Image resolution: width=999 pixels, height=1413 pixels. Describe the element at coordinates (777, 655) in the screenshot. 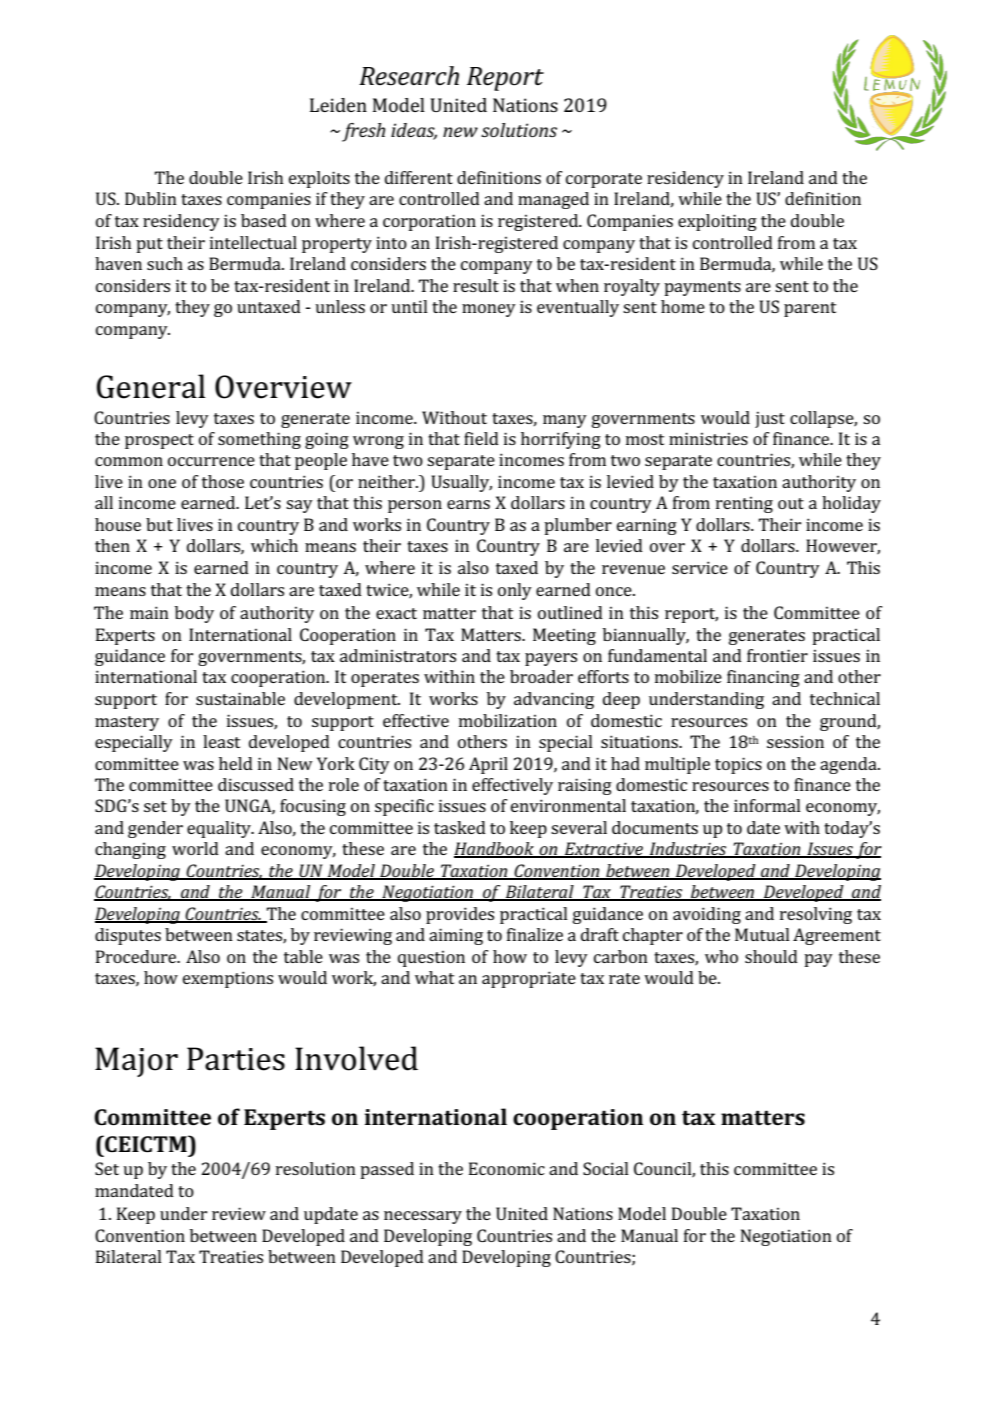

I see `frontier` at that location.
